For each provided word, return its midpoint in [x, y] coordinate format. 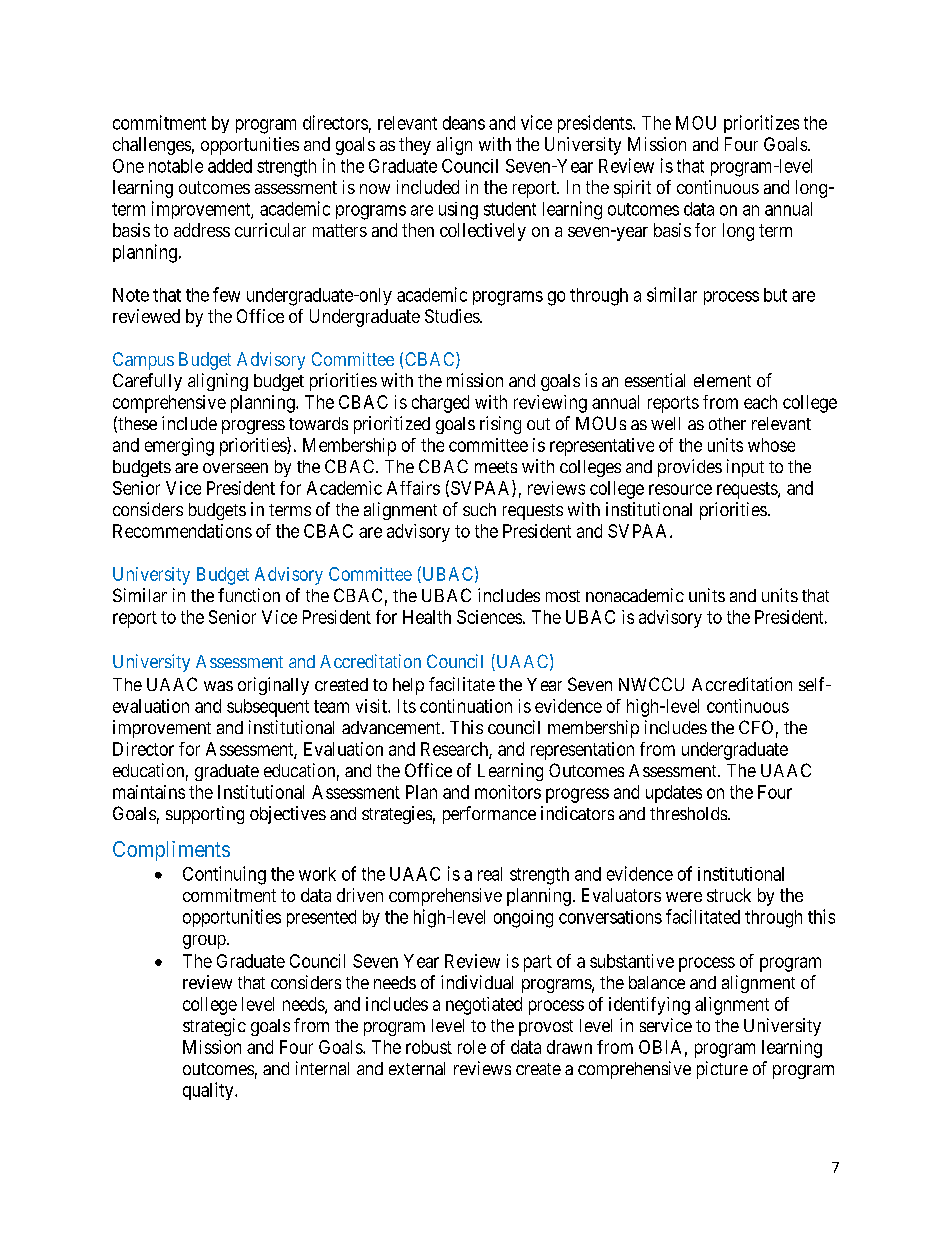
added [230, 166]
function [249, 595]
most [563, 596]
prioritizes [761, 124]
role [472, 1047]
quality [209, 1091]
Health [427, 617]
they [415, 146]
